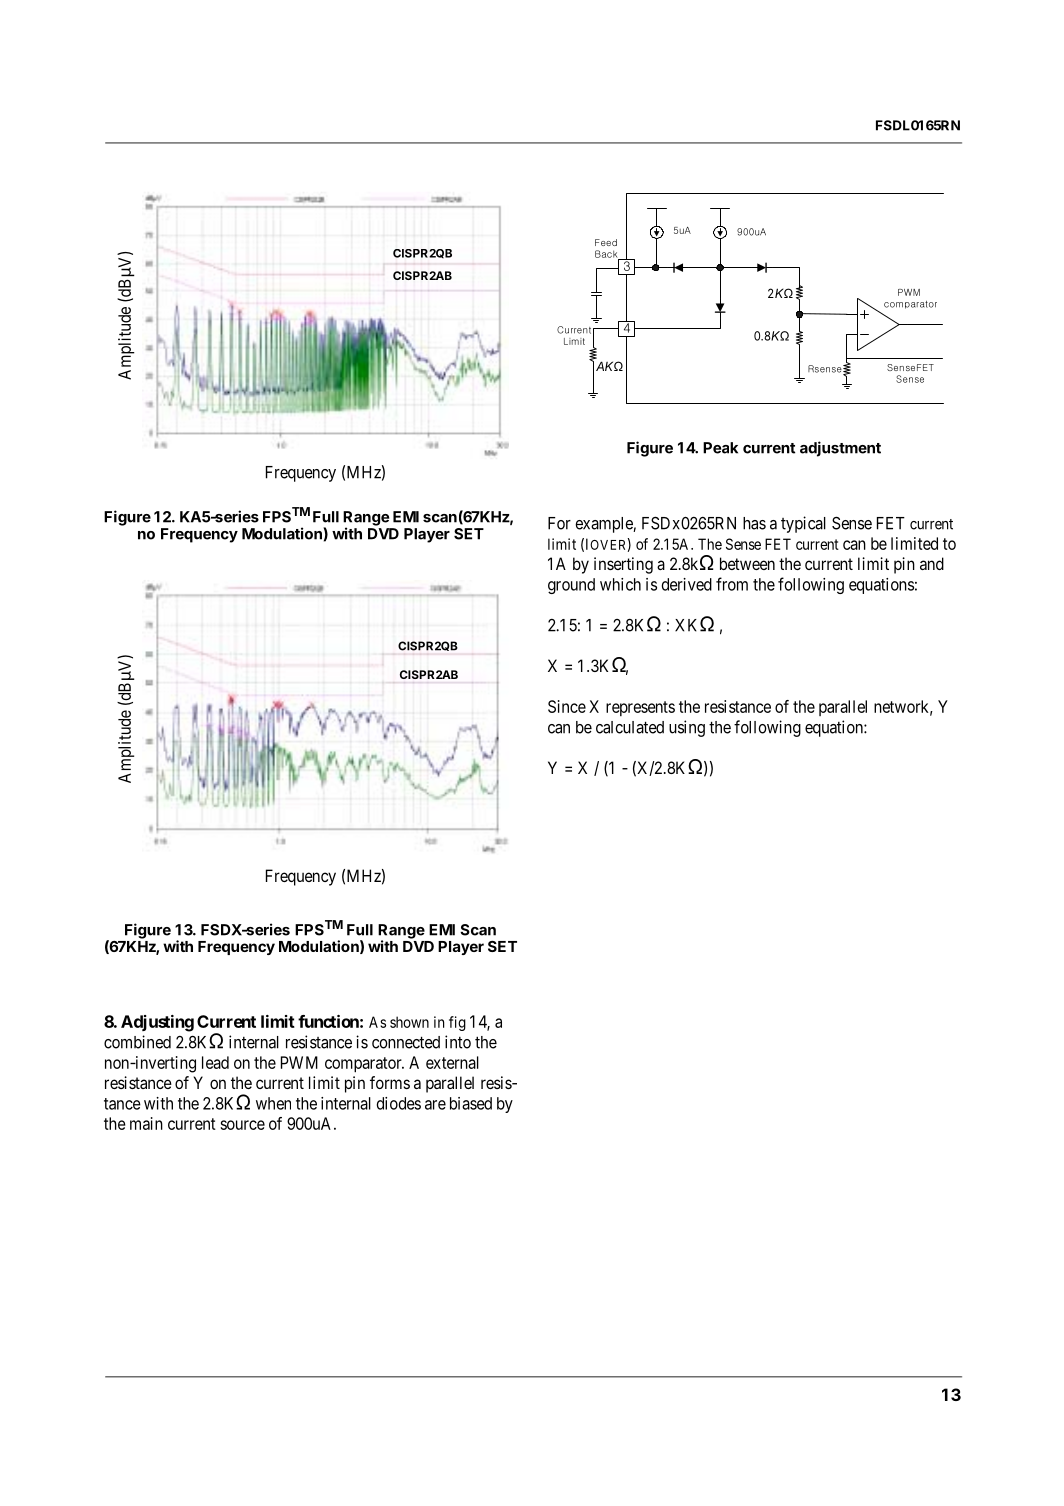  What do you see at coordinates (571, 586) in the image?
I see `ground` at bounding box center [571, 586].
